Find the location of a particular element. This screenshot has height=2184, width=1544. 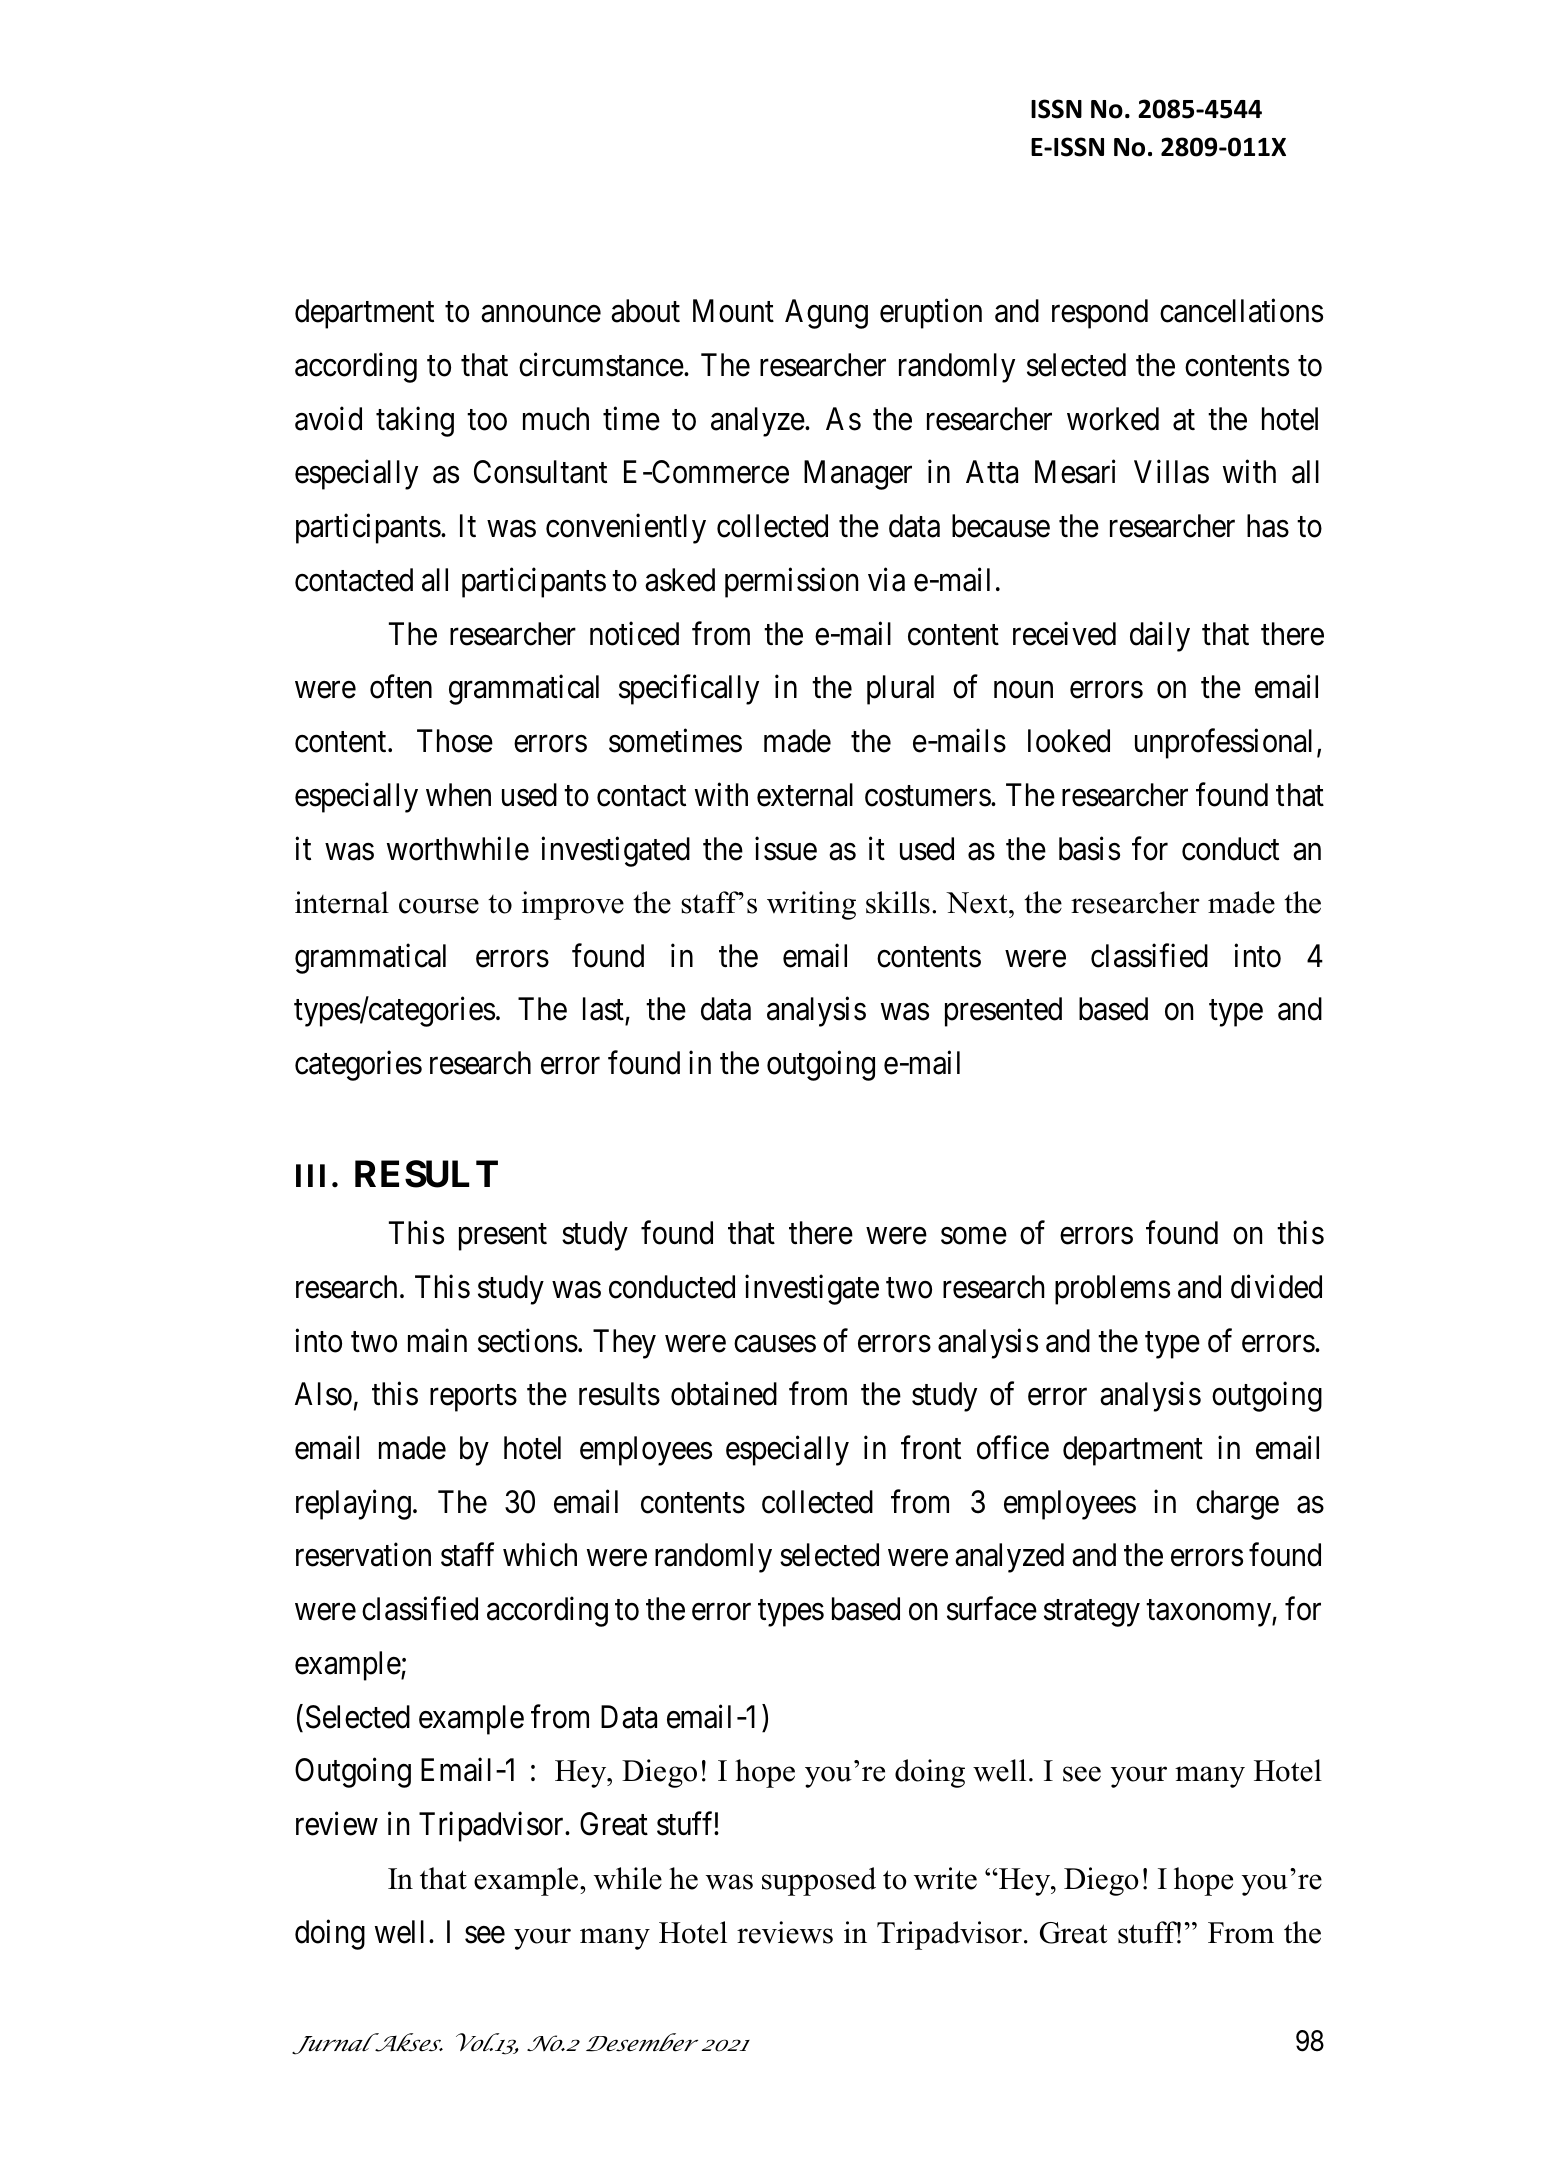

Mount is located at coordinates (733, 311).
